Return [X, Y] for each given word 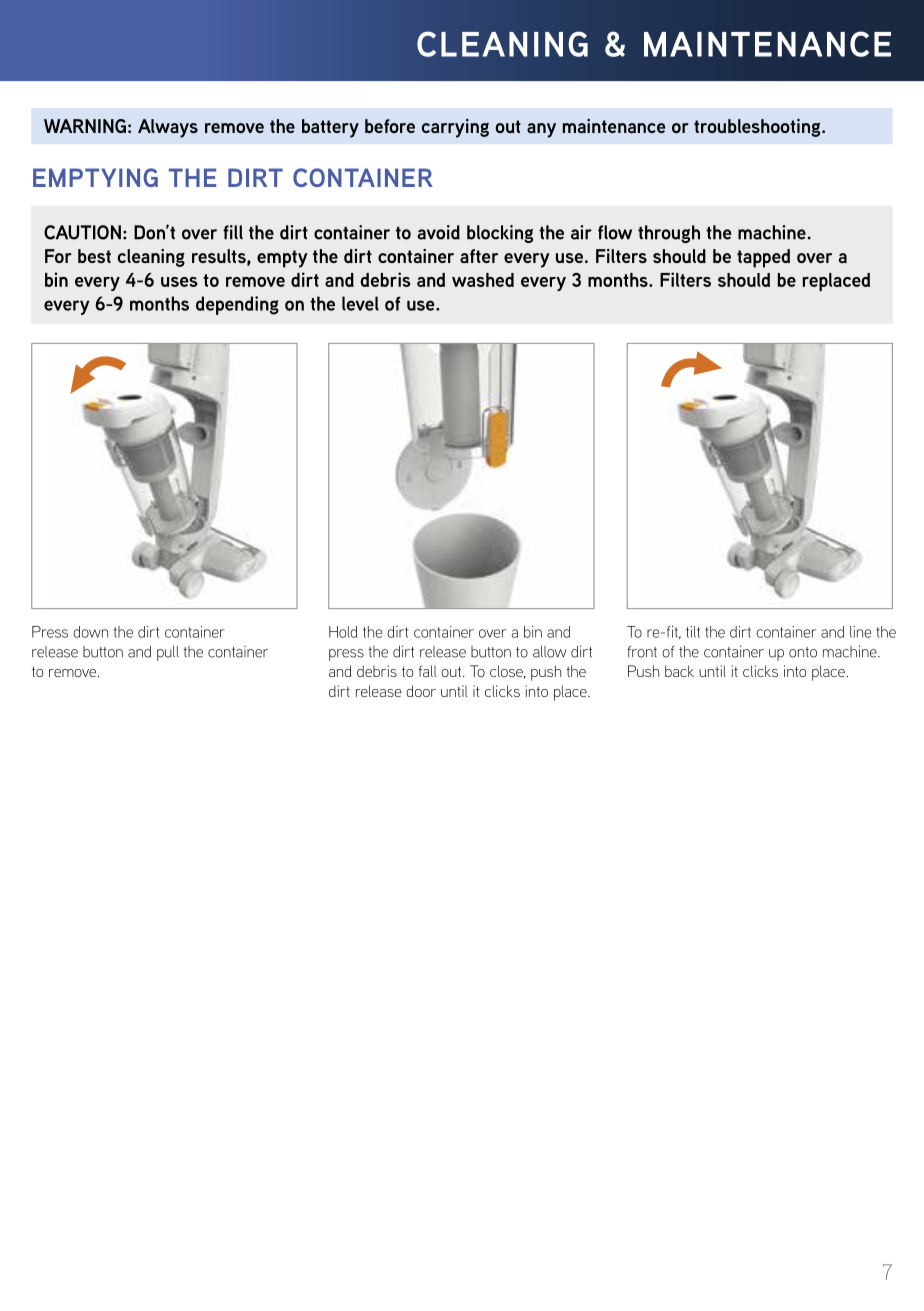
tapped [763, 258]
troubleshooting [758, 128]
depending [237, 305]
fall [428, 671]
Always [168, 128]
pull [168, 653]
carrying [455, 128]
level [360, 303]
